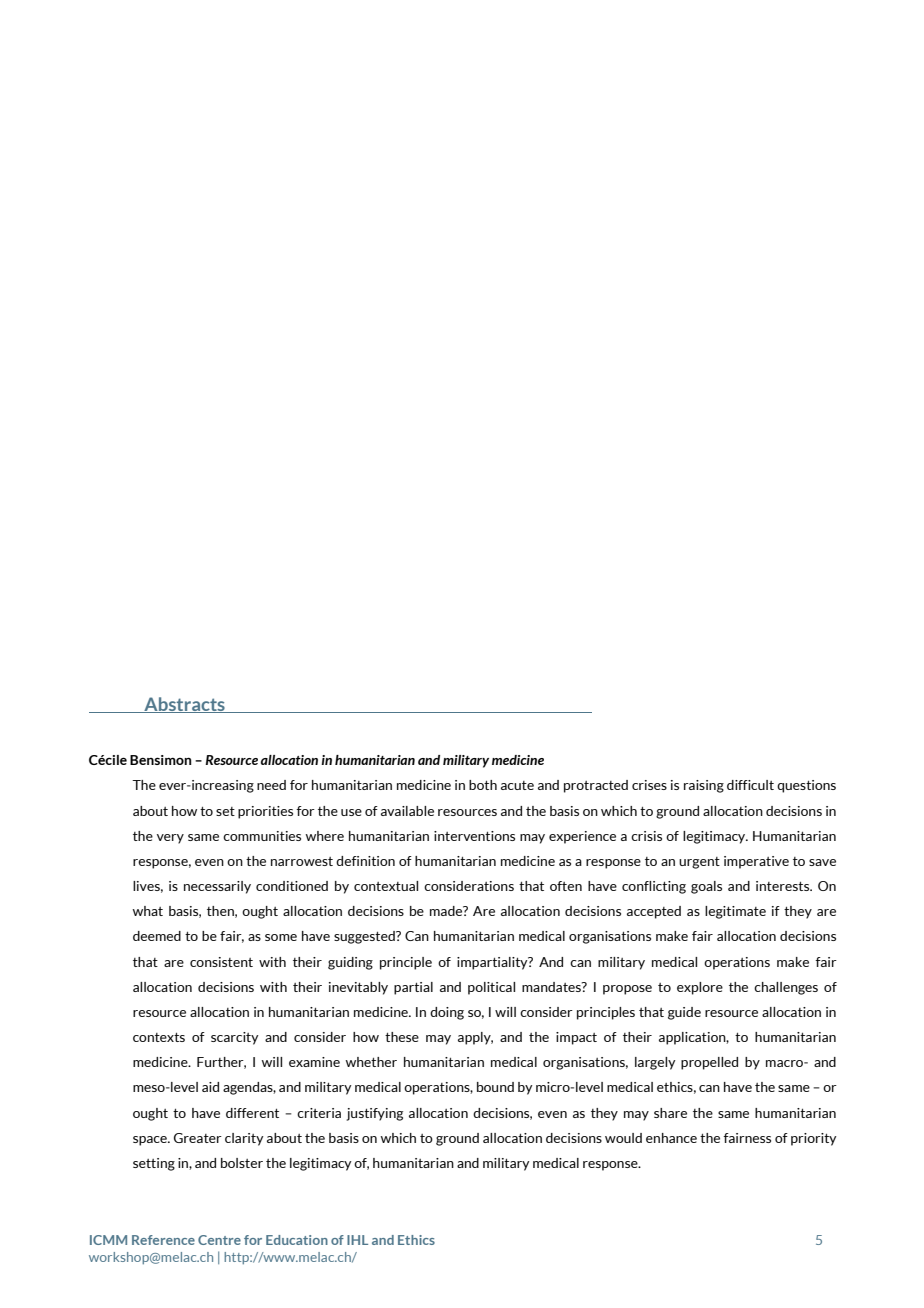 Image resolution: width=924 pixels, height=1308 pixels. I want to click on goals, so click(706, 887).
